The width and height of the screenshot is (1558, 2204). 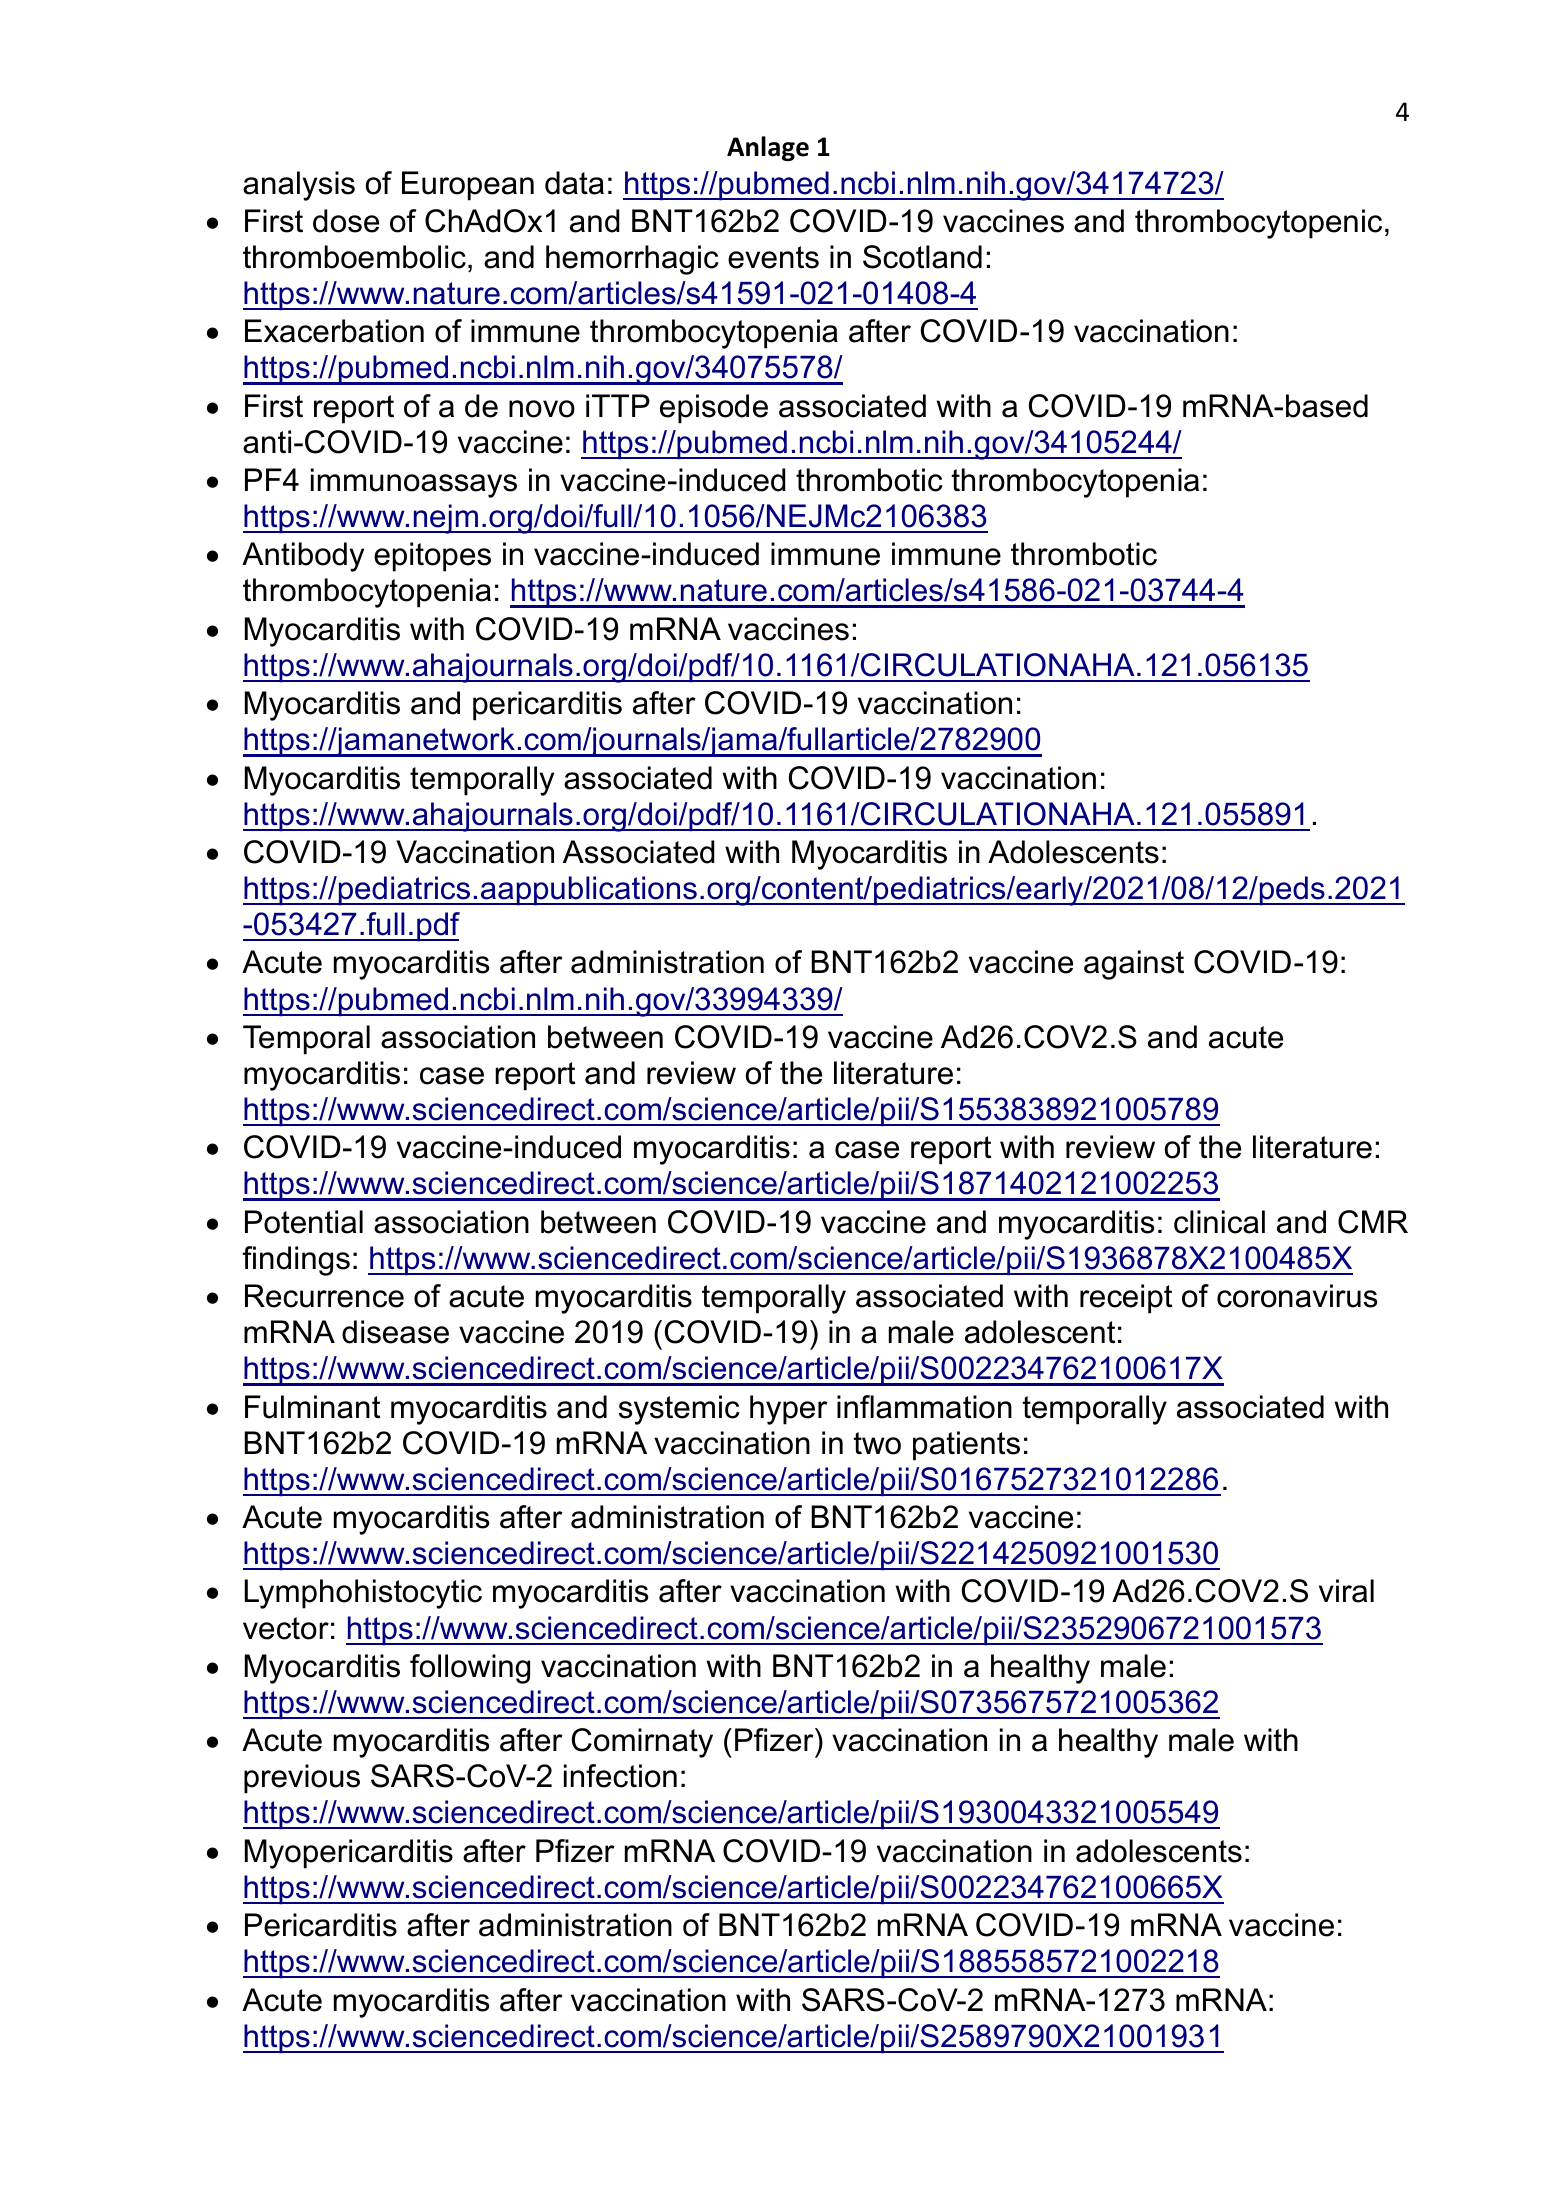 What do you see at coordinates (1346, 1591) in the screenshot?
I see `viral` at bounding box center [1346, 1591].
